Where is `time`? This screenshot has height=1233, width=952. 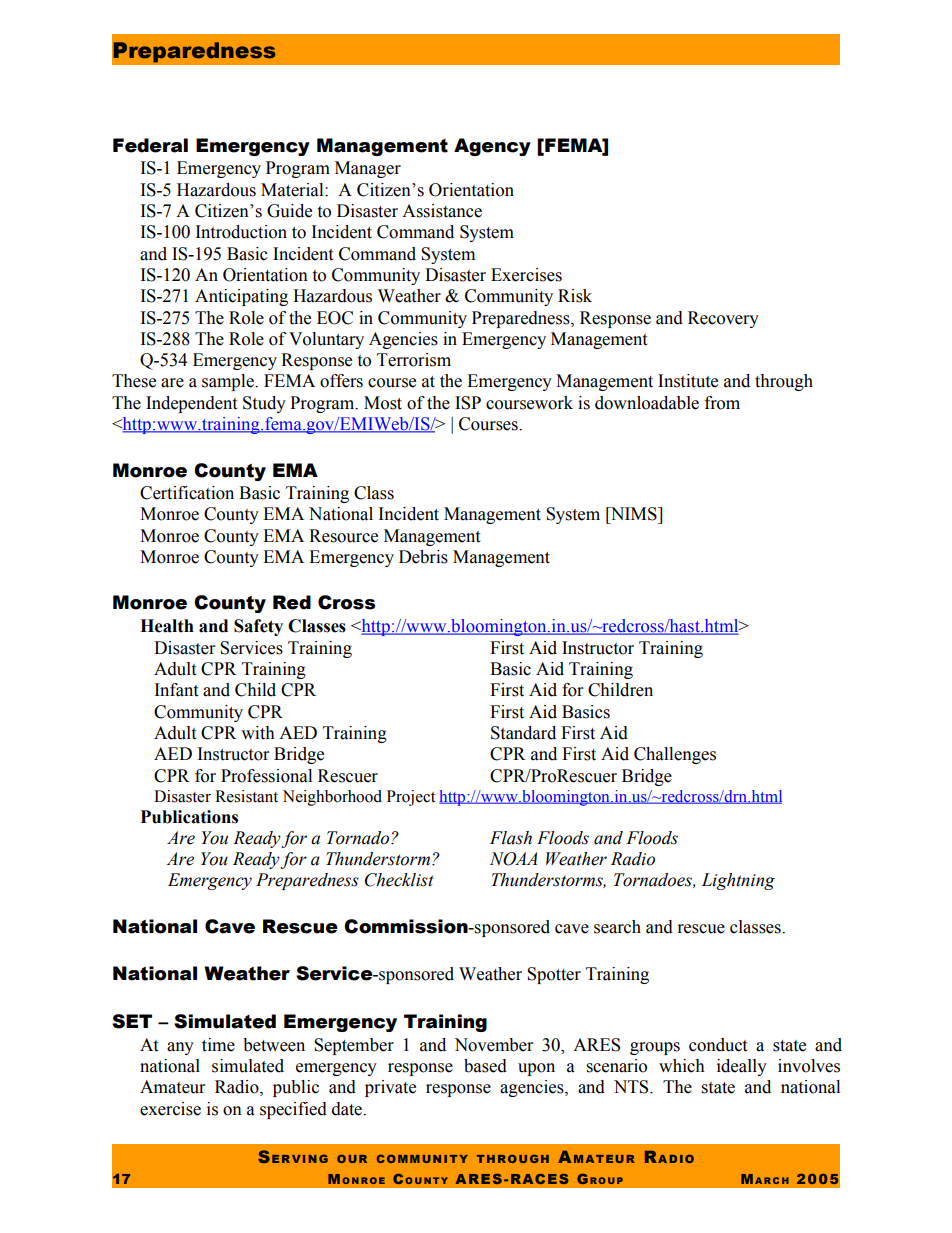 time is located at coordinates (218, 1045).
